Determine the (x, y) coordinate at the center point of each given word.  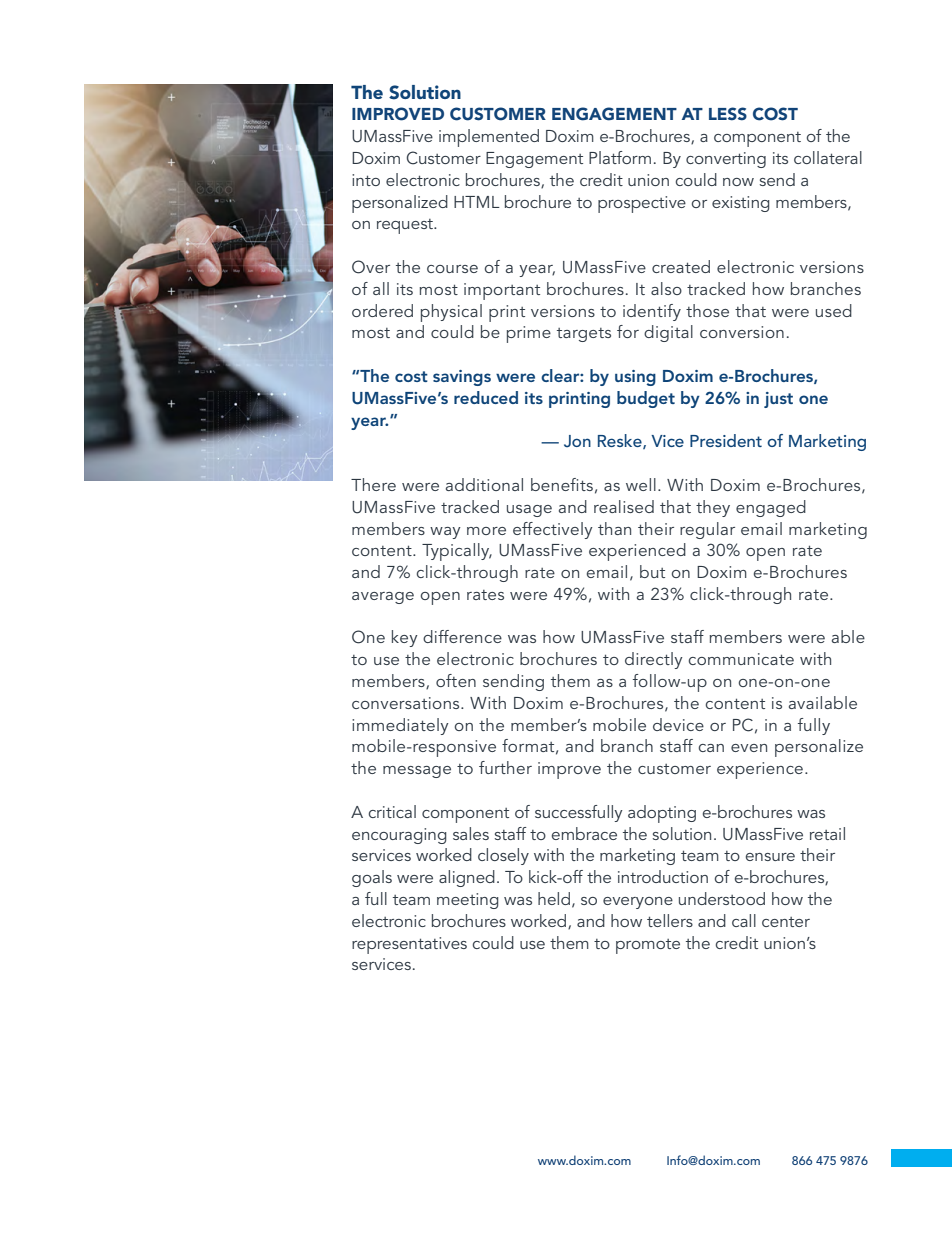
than (614, 528)
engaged (771, 508)
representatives (409, 945)
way (445, 533)
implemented (489, 138)
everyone (638, 903)
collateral (828, 157)
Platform (620, 157)
